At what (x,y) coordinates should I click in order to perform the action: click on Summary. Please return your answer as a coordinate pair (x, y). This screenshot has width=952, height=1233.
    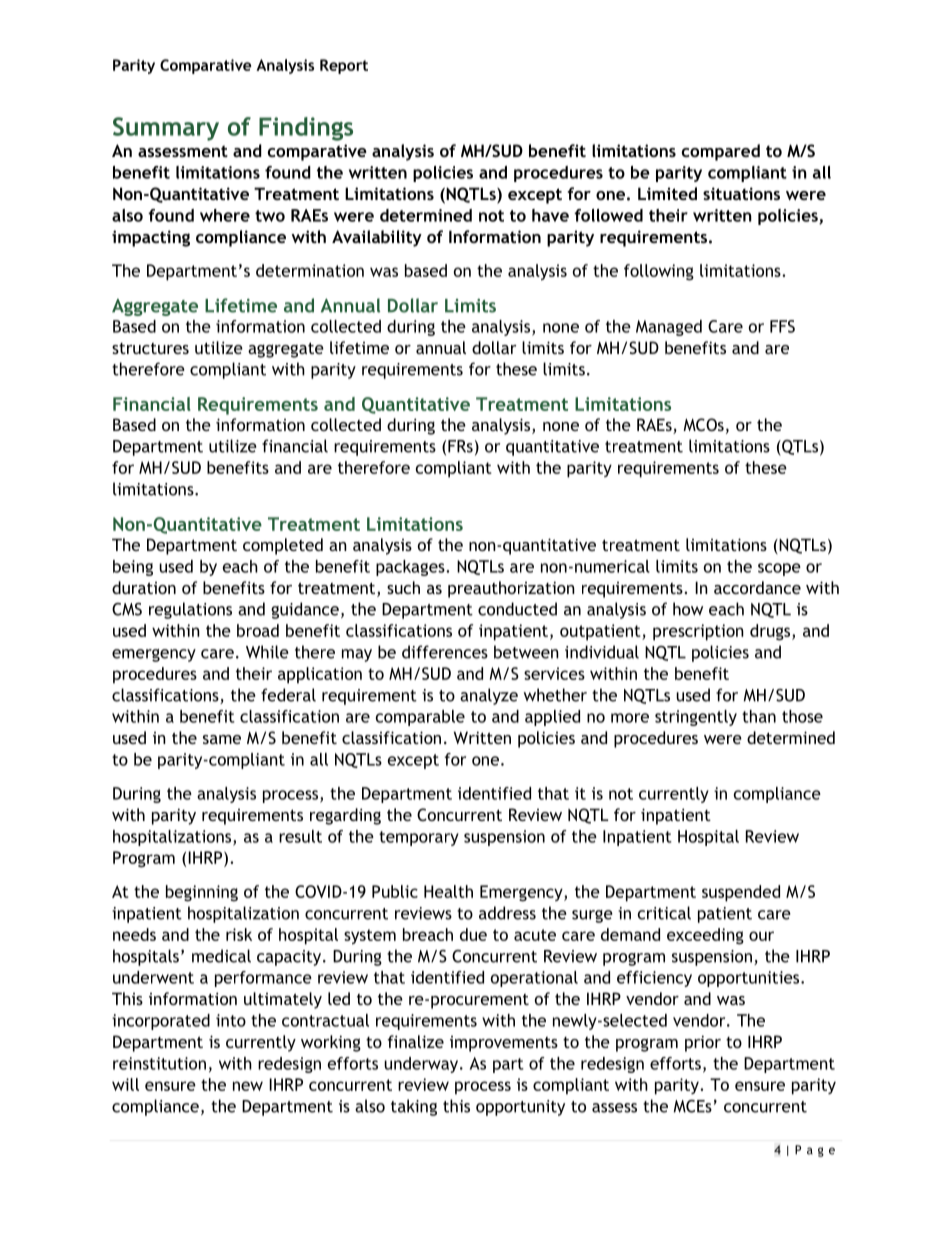
    Looking at the image, I should click on (166, 129).
